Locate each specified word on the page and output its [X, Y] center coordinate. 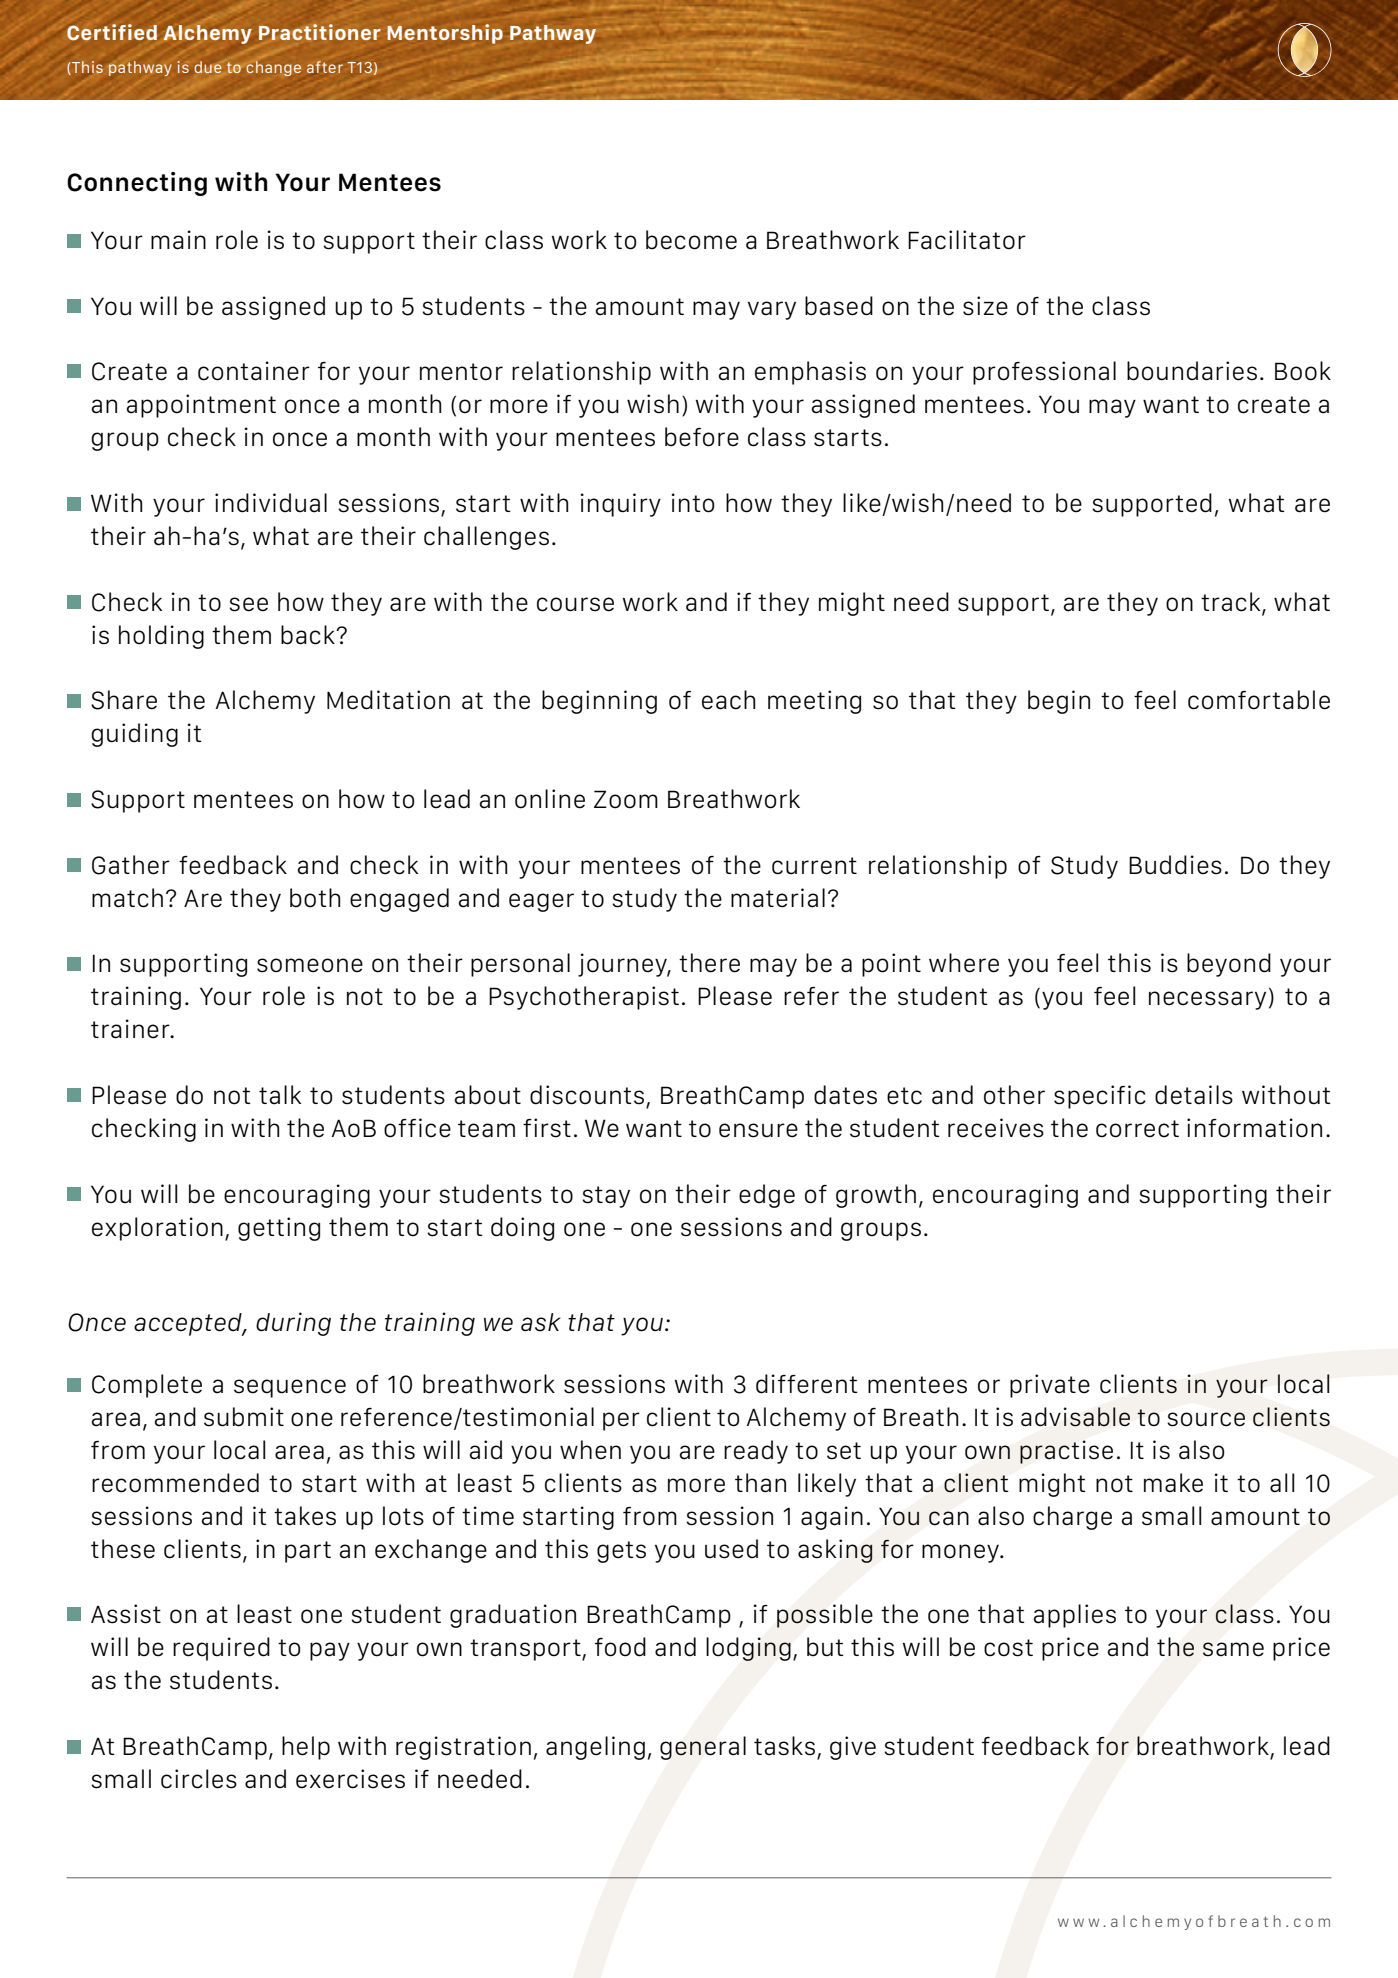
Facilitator [967, 240]
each [728, 700]
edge [767, 1196]
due [208, 67]
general [703, 1748]
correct [1137, 1129]
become [691, 240]
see [248, 604]
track [1232, 602]
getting [279, 1229]
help [306, 1748]
